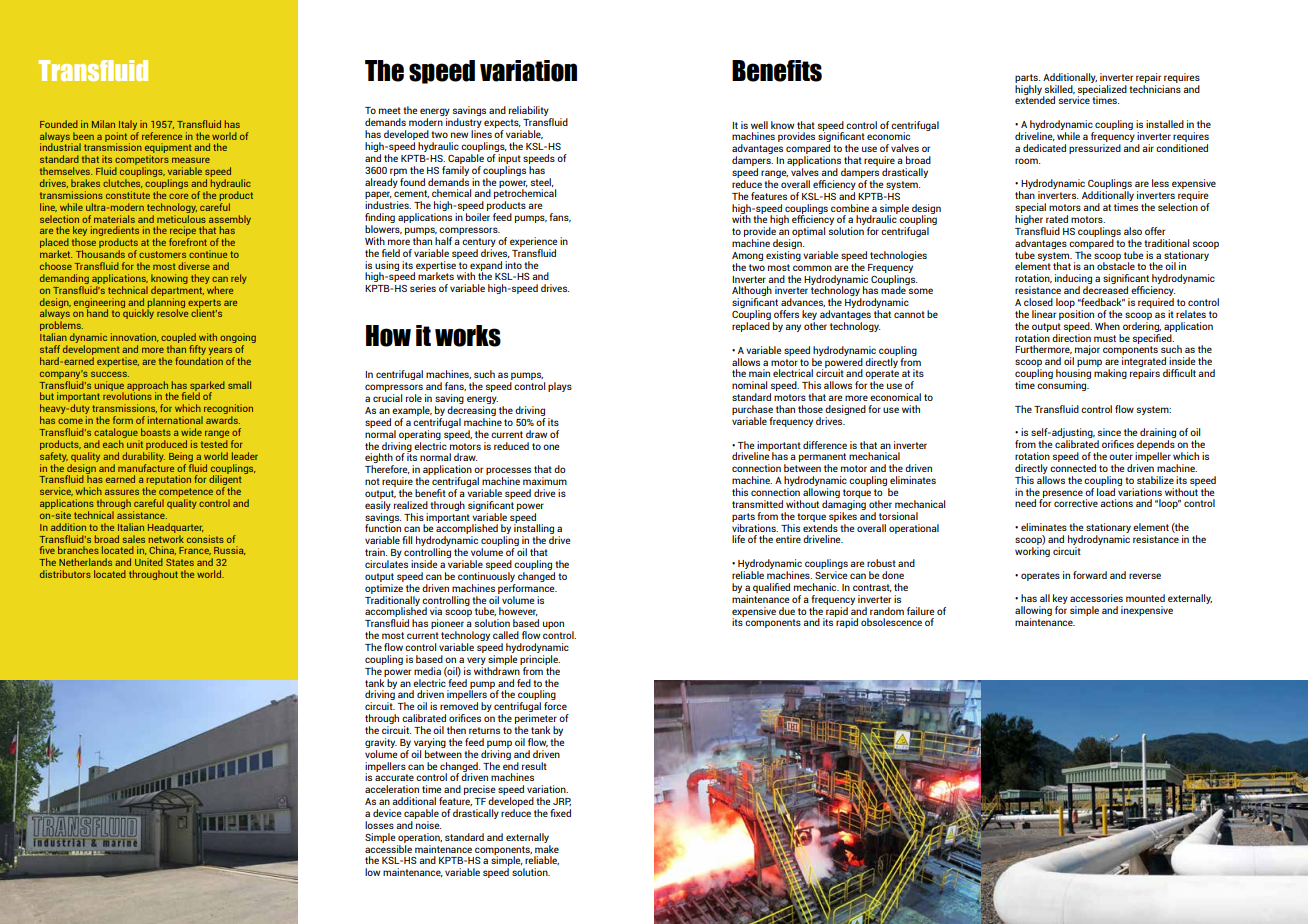 The height and width of the page is (924, 1308). Describe the element at coordinates (1073, 280) in the page. I see `inducing` at that location.
